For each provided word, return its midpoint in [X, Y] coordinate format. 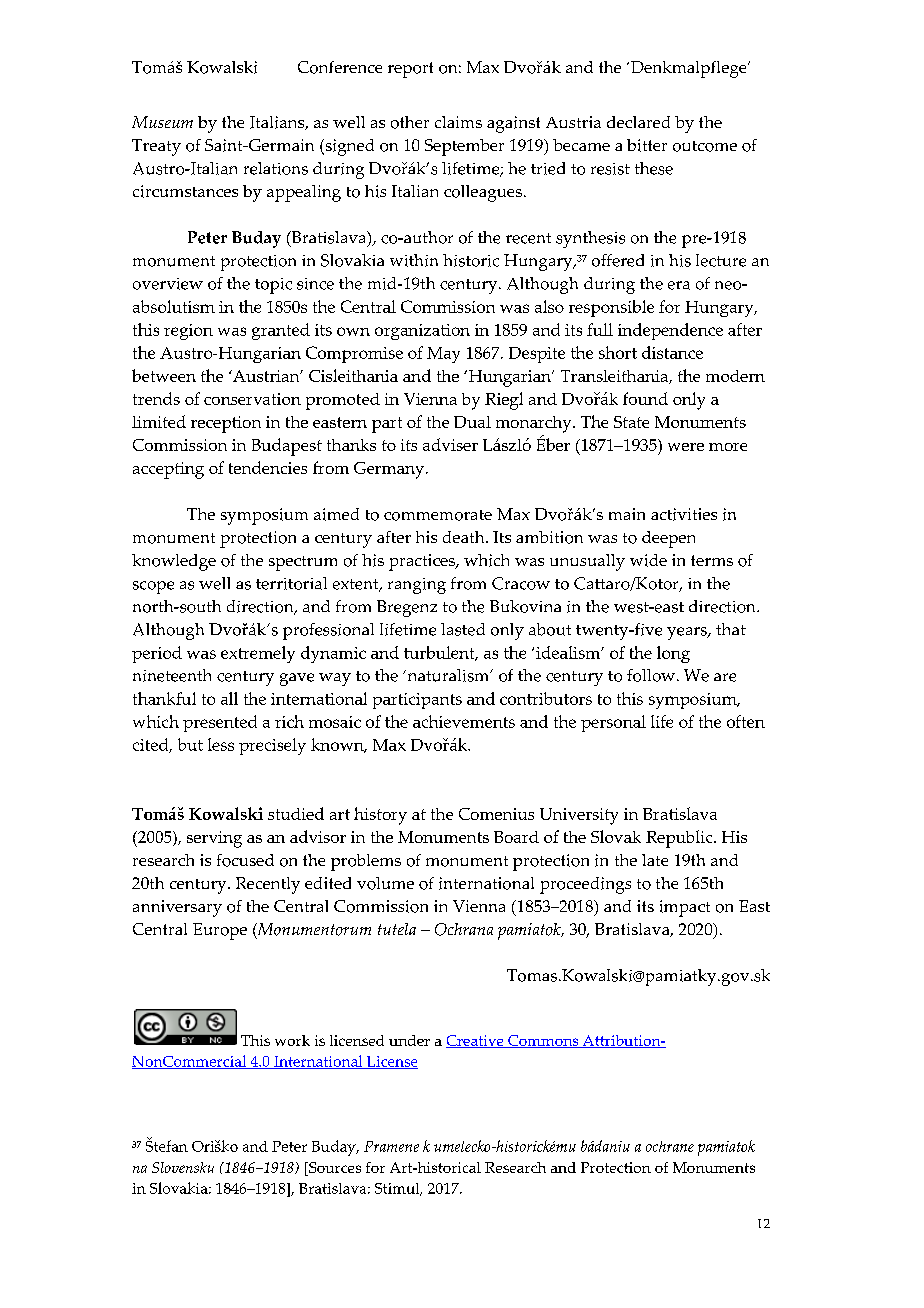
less [221, 744]
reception [226, 424]
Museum [162, 122]
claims [458, 122]
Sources [334, 1169]
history [380, 816]
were [686, 447]
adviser [450, 444]
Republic [680, 839]
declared [638, 122]
